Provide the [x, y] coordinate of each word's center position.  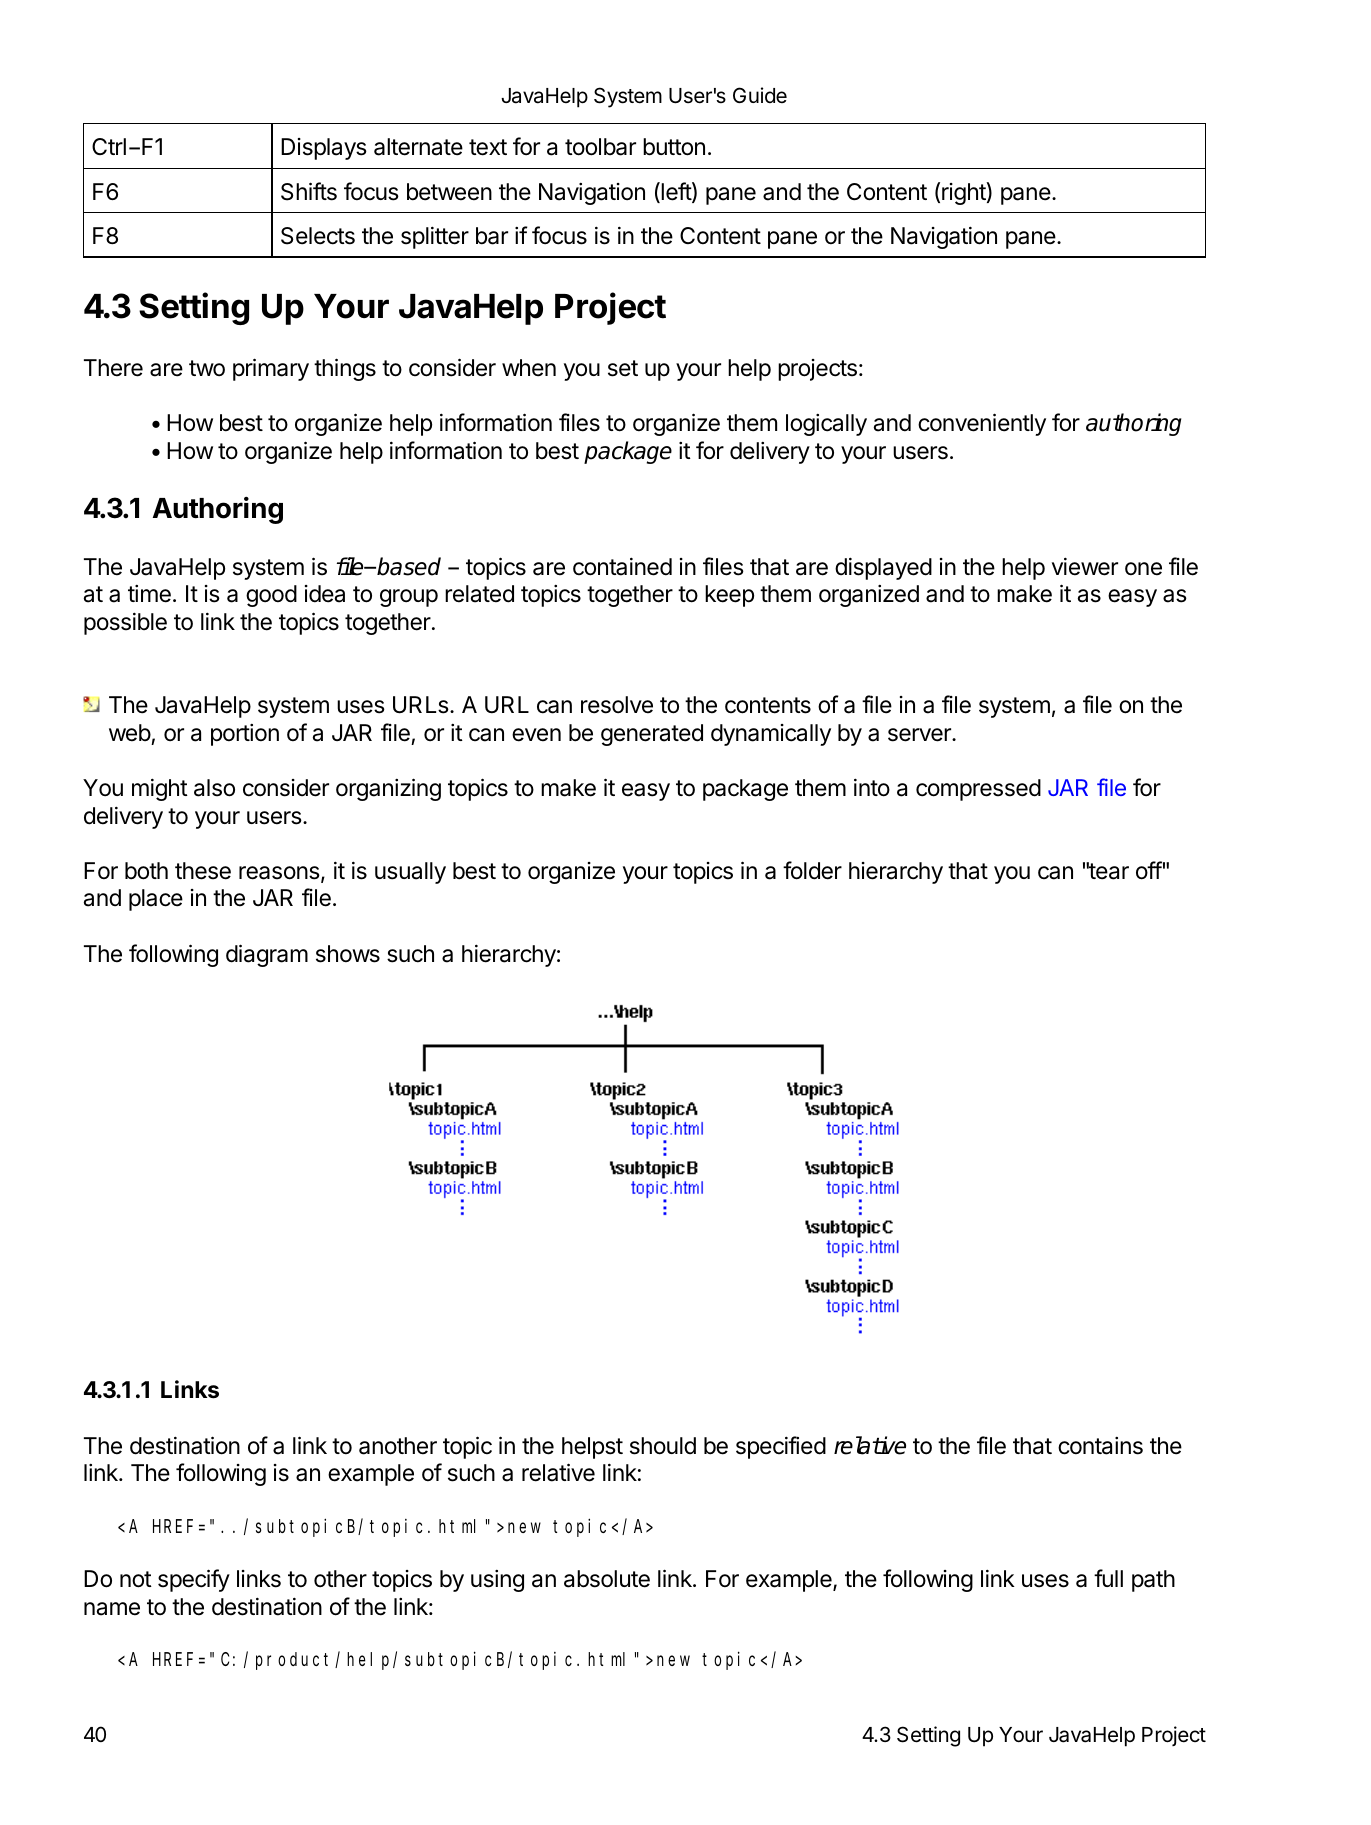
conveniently [982, 424]
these [203, 871]
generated [652, 735]
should [663, 1446]
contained [622, 566]
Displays [324, 149]
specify [194, 1580]
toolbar [600, 147]
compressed [978, 790]
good [271, 596]
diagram [267, 955]
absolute [607, 1579]
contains [1100, 1446]
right [964, 193]
